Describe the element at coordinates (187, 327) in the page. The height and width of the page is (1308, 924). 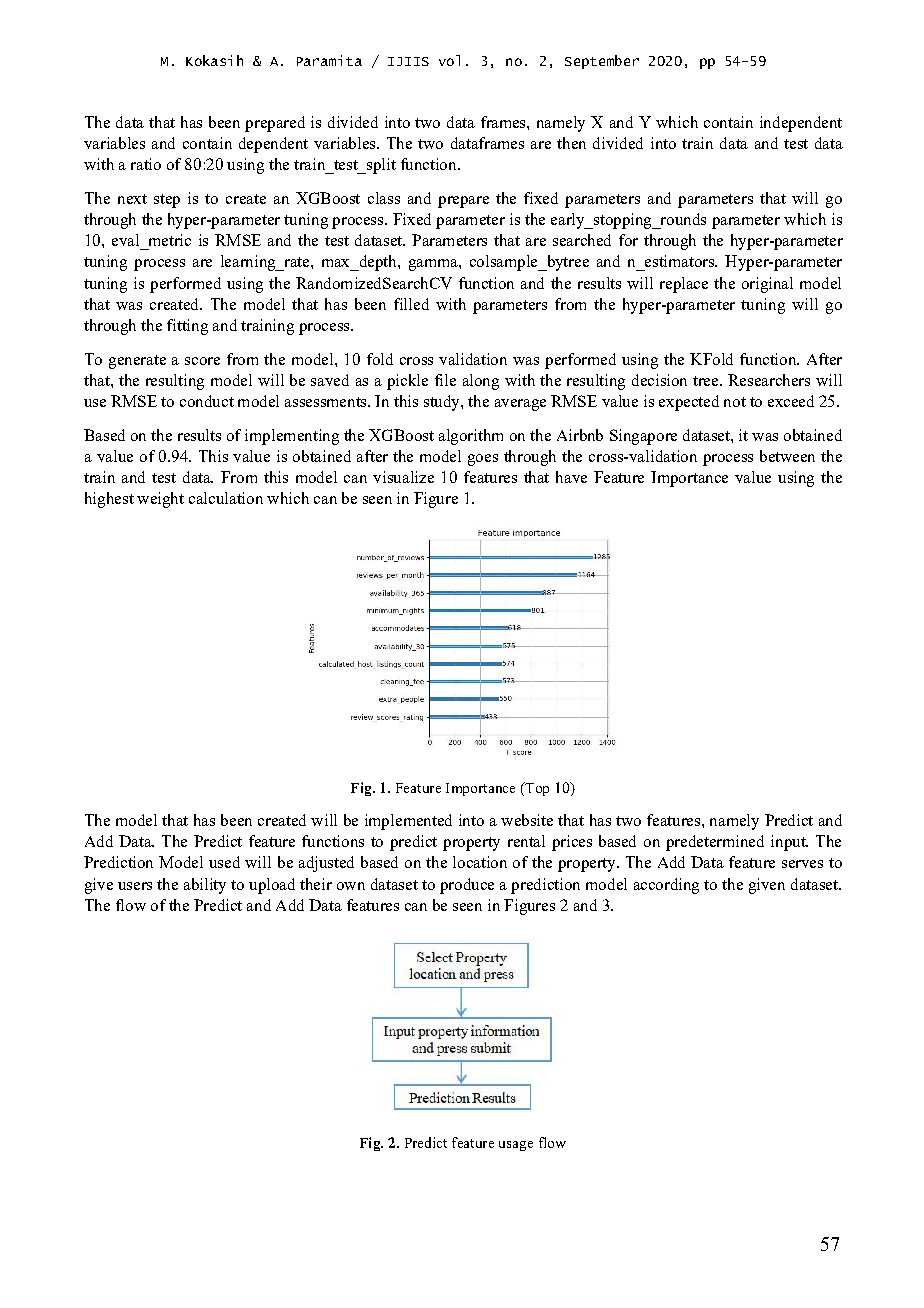
I see `fitting` at that location.
